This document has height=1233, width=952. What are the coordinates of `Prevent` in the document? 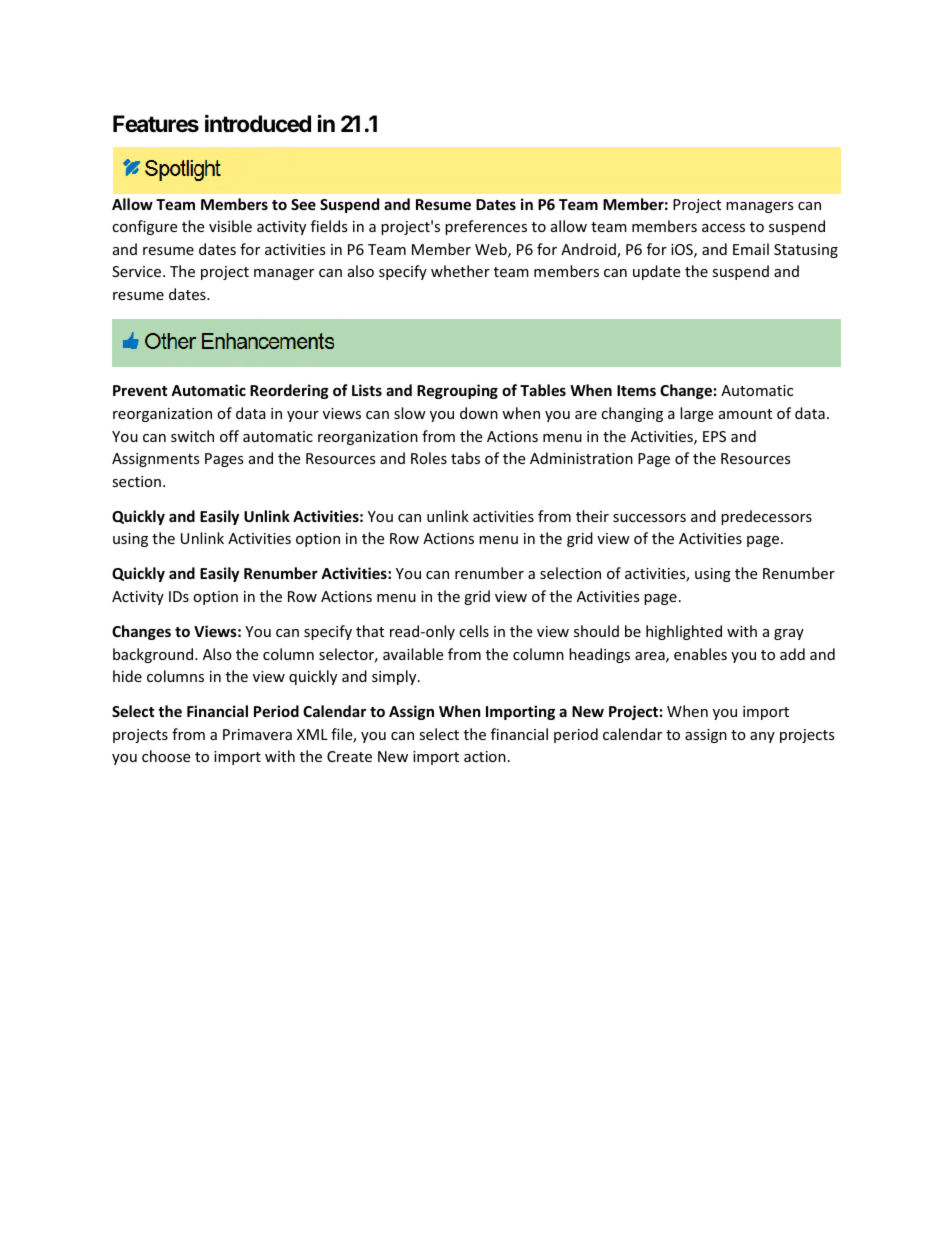 It's located at (140, 390).
